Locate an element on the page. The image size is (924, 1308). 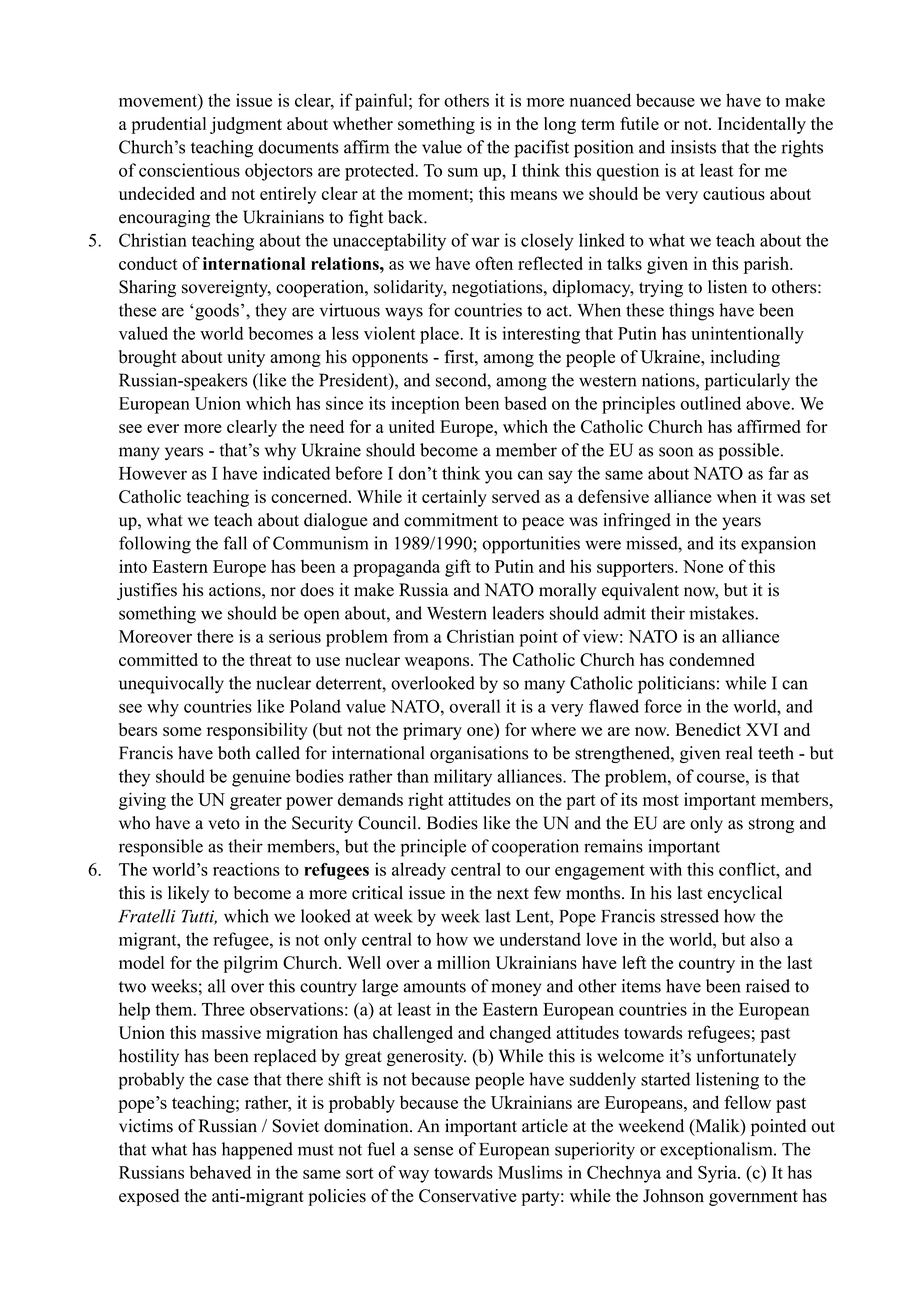
sum is located at coordinates (463, 172).
